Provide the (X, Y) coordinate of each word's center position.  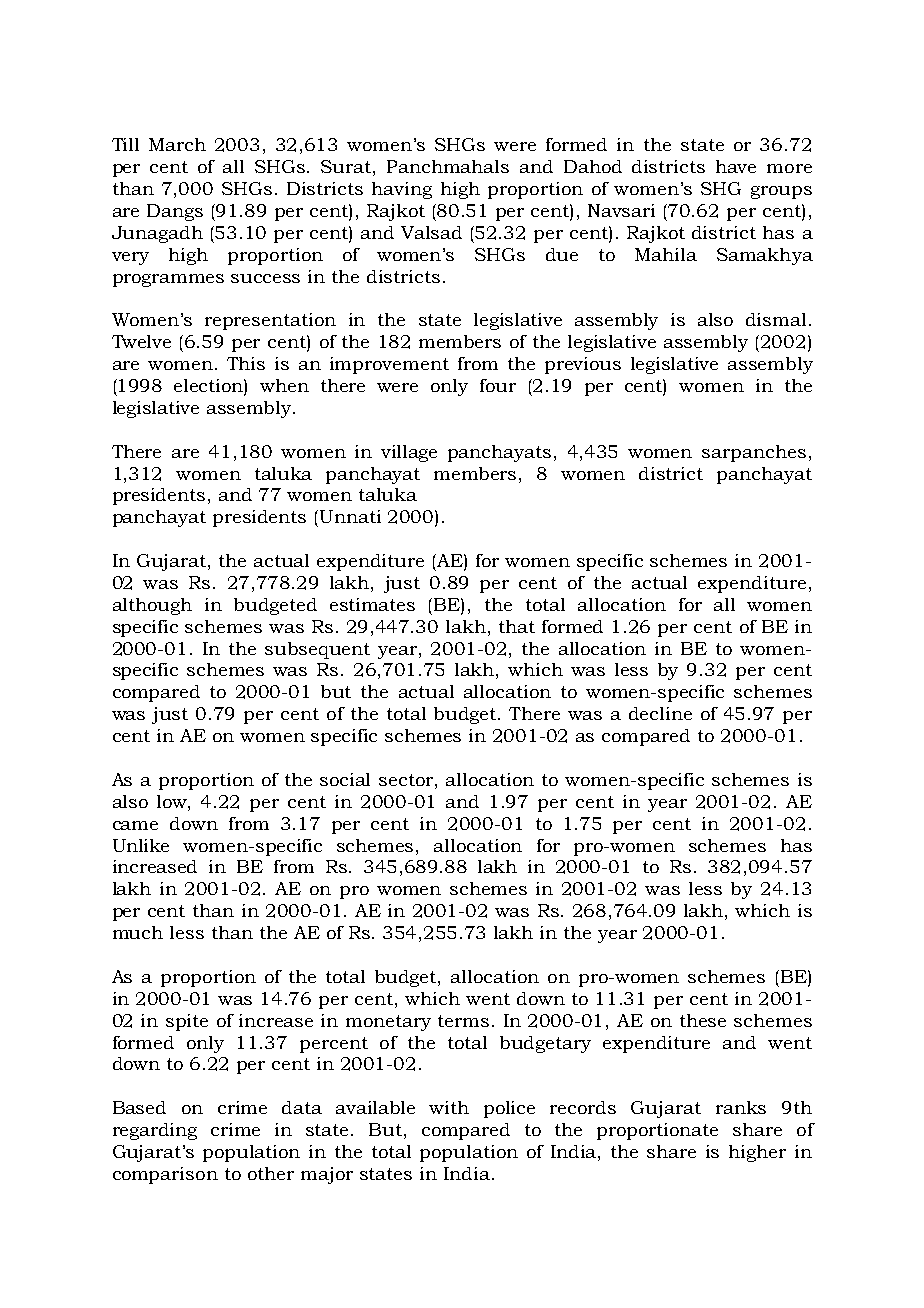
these (703, 1020)
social (345, 779)
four (498, 385)
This (246, 363)
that (517, 626)
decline (660, 713)
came (135, 825)
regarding (155, 1131)
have (736, 166)
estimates (372, 604)
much (138, 932)
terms (463, 1021)
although (152, 606)
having (402, 190)
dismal (776, 319)
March (177, 144)
